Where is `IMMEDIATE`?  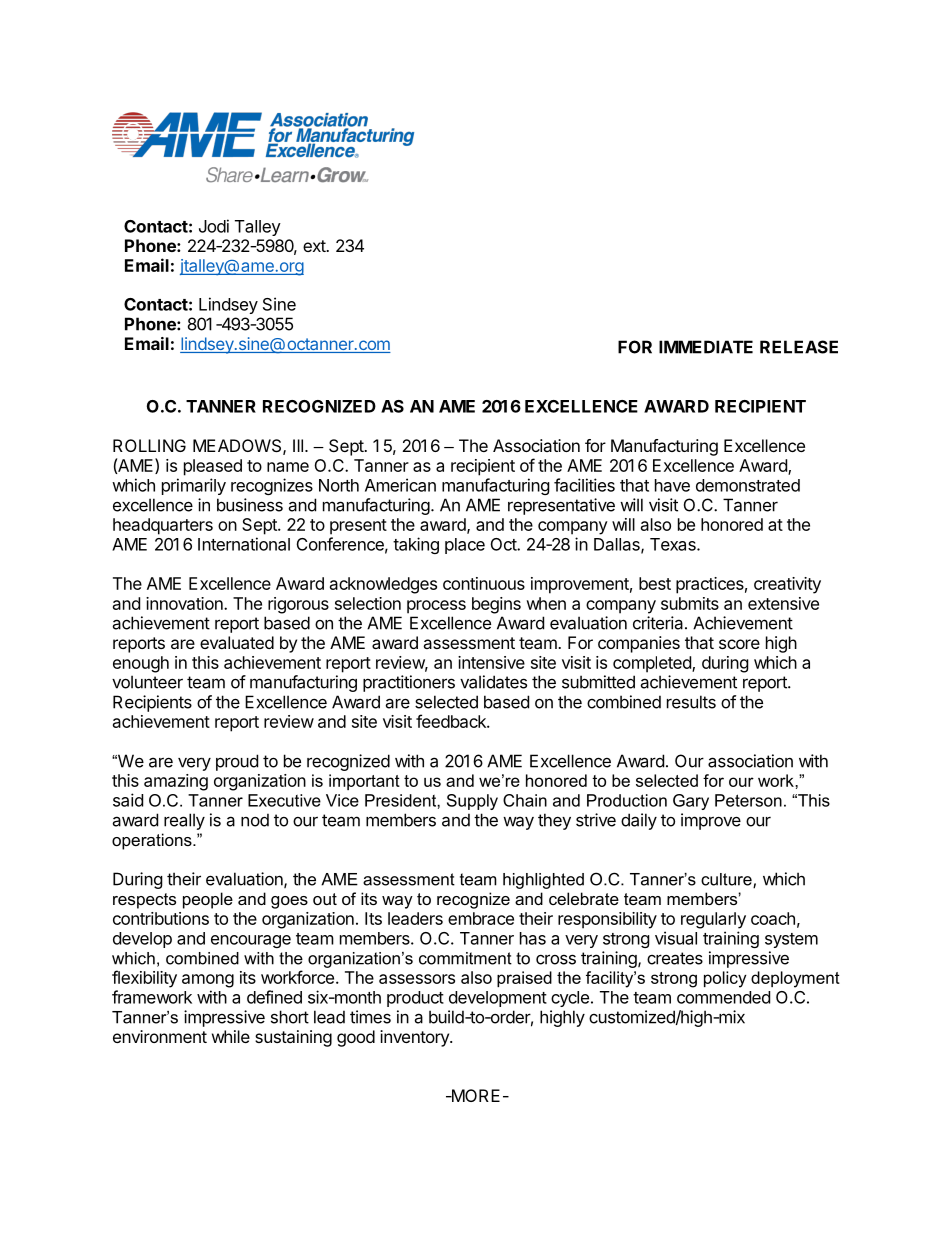
IMMEDIATE is located at coordinates (706, 347).
